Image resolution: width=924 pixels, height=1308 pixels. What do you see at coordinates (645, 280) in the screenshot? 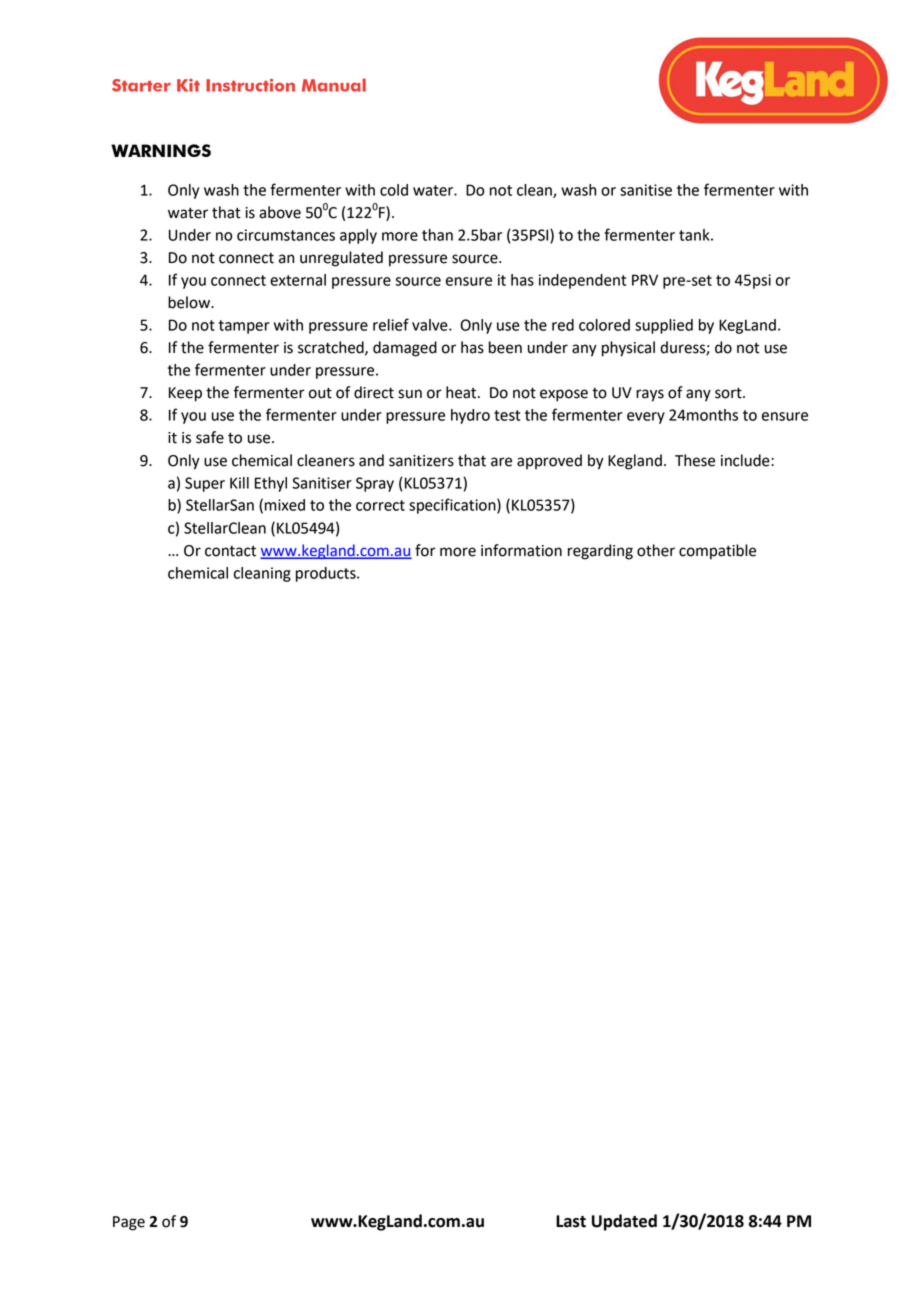
I see `PRV` at bounding box center [645, 280].
